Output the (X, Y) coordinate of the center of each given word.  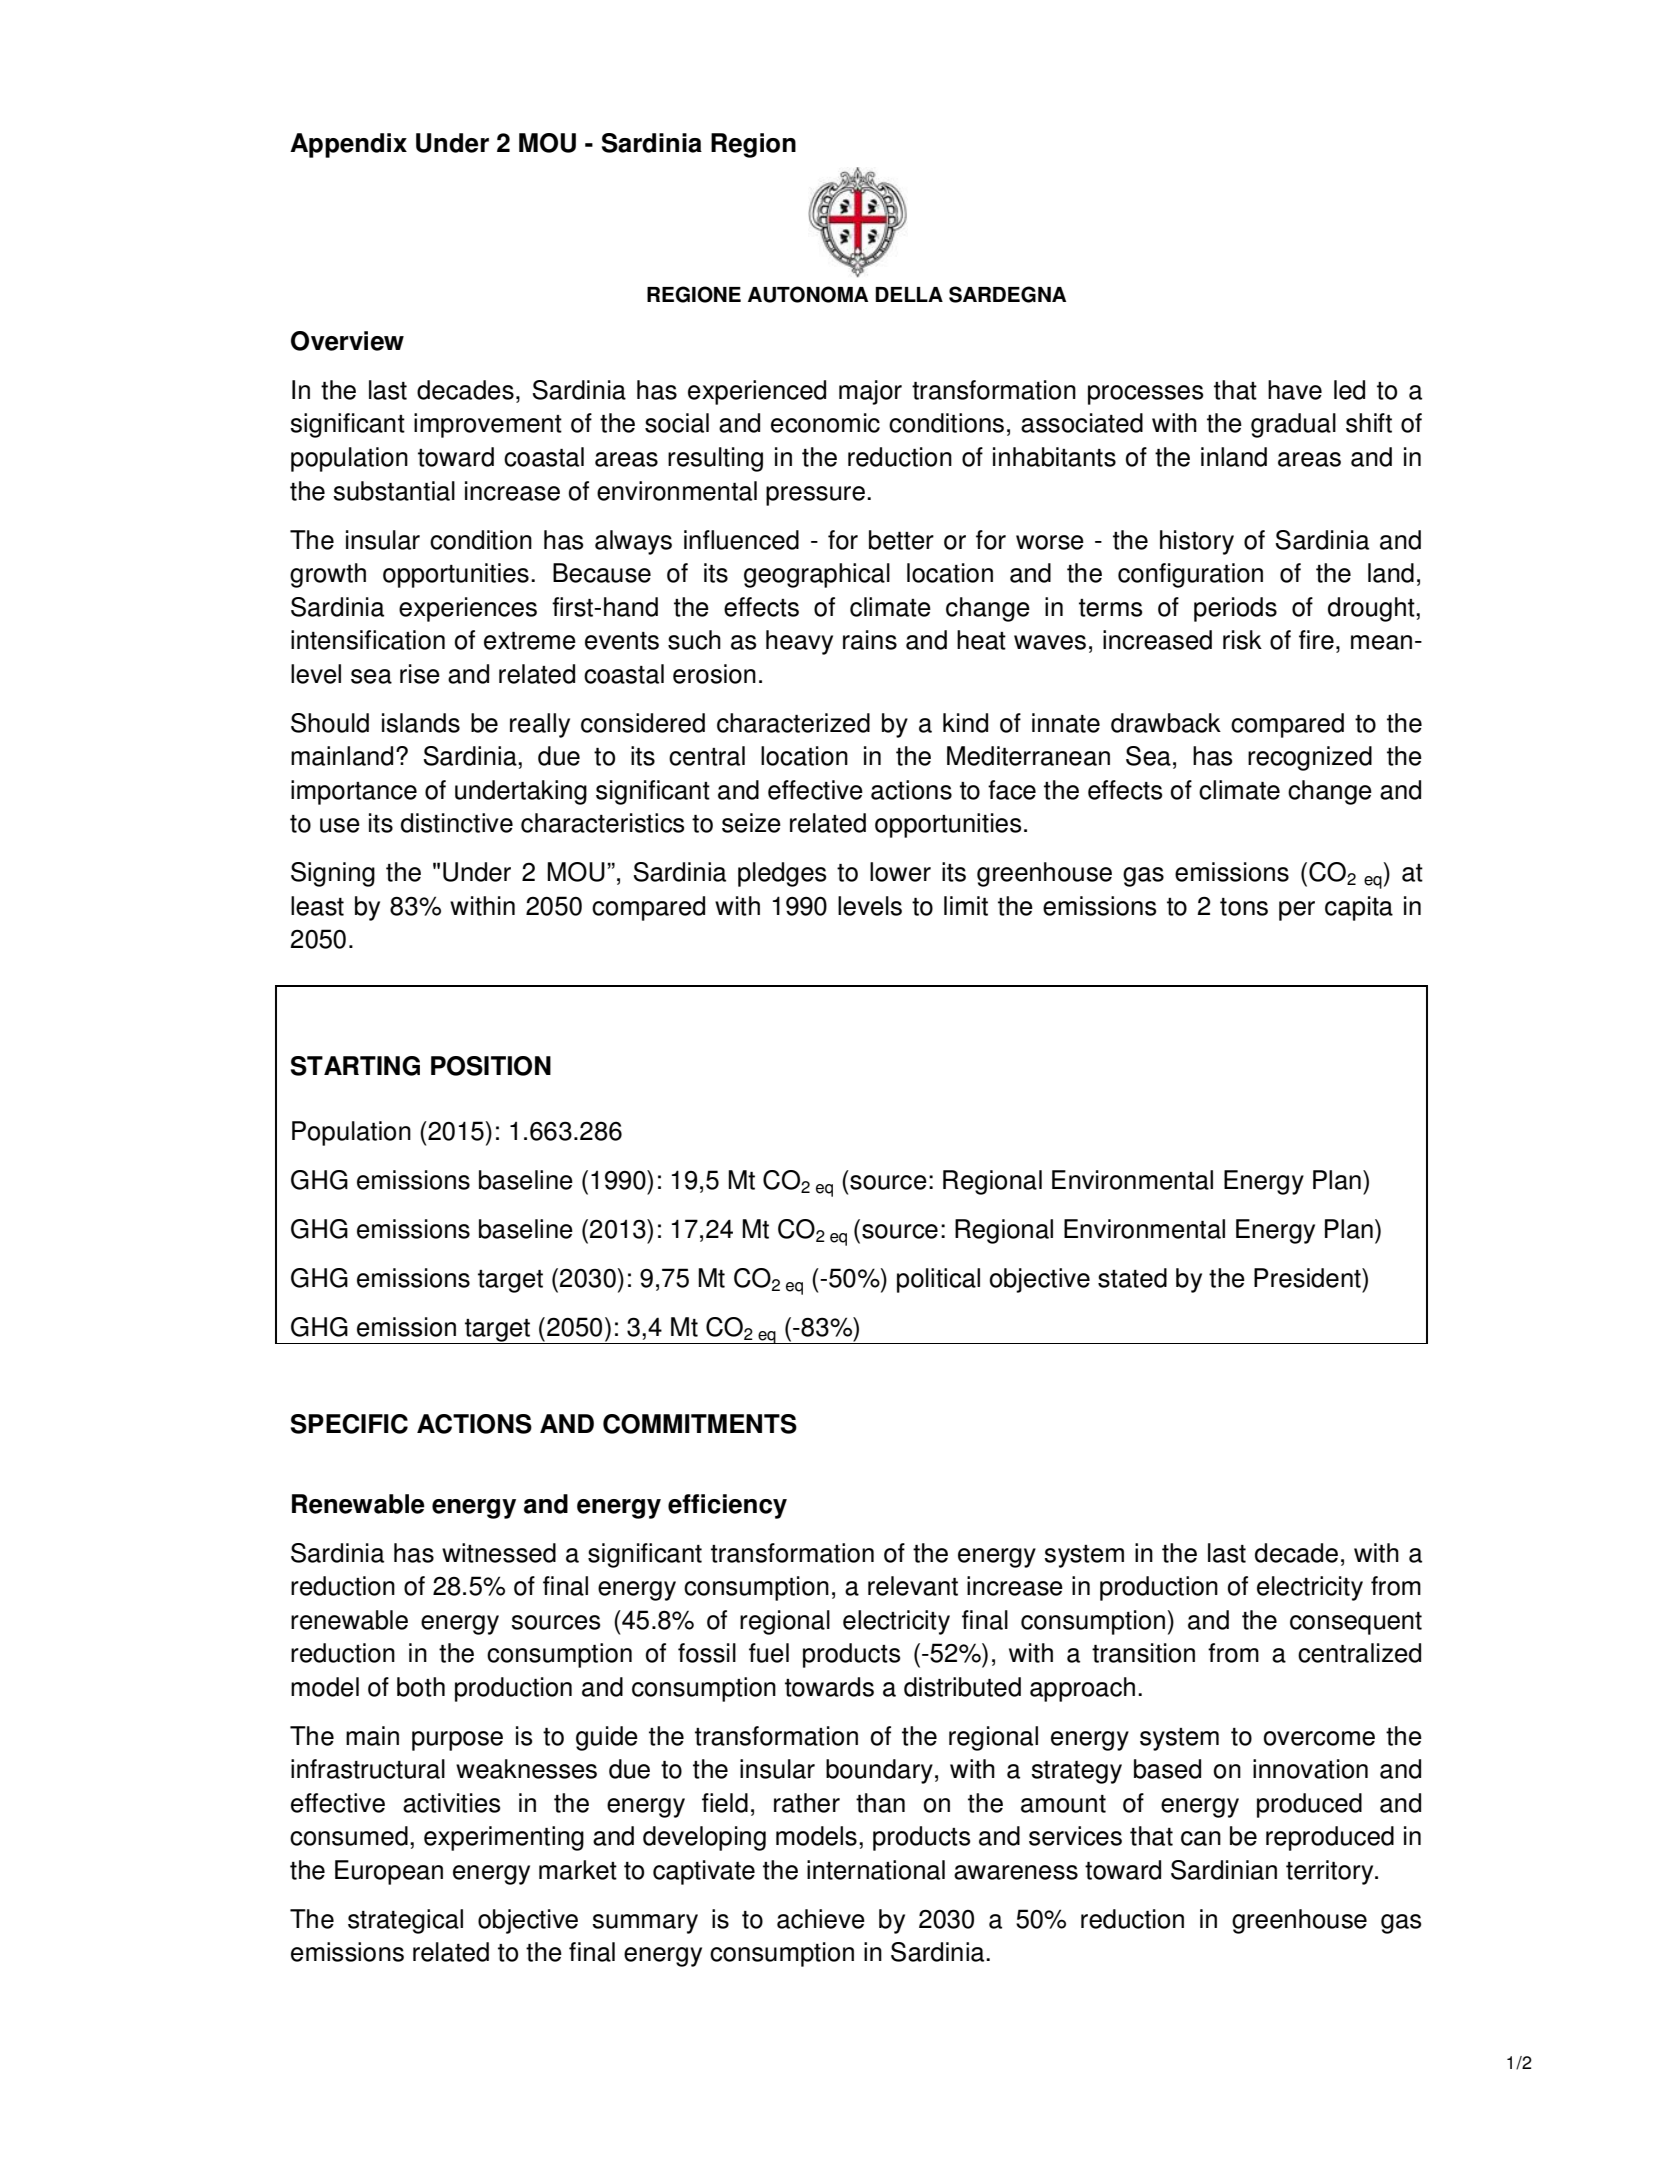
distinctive (457, 823)
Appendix (348, 145)
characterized (793, 723)
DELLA (909, 294)
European (389, 1872)
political (938, 1280)
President (1308, 1278)
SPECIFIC (349, 1424)
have (1295, 390)
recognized (1310, 758)
